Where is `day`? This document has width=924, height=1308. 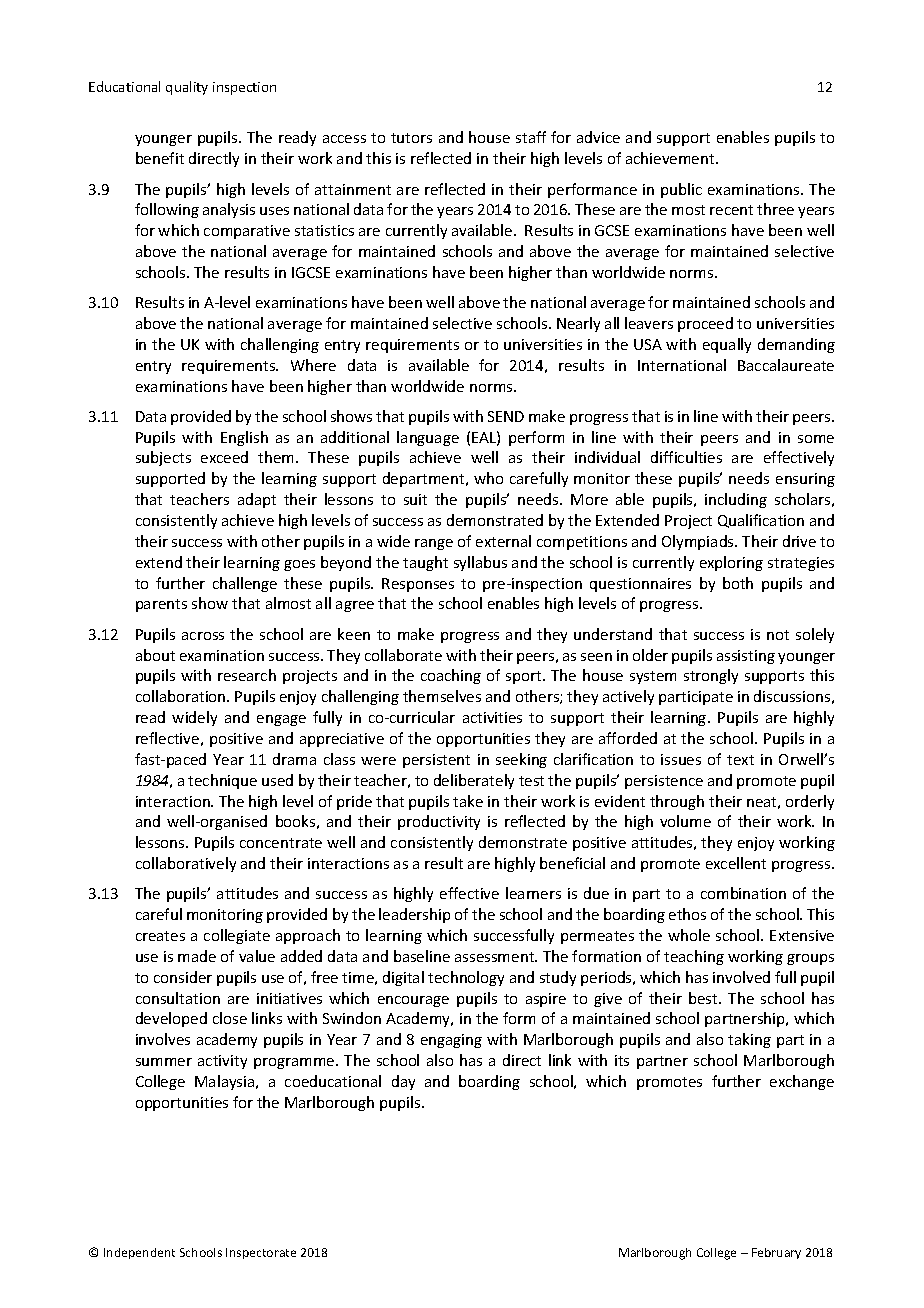 day is located at coordinates (403, 1082).
